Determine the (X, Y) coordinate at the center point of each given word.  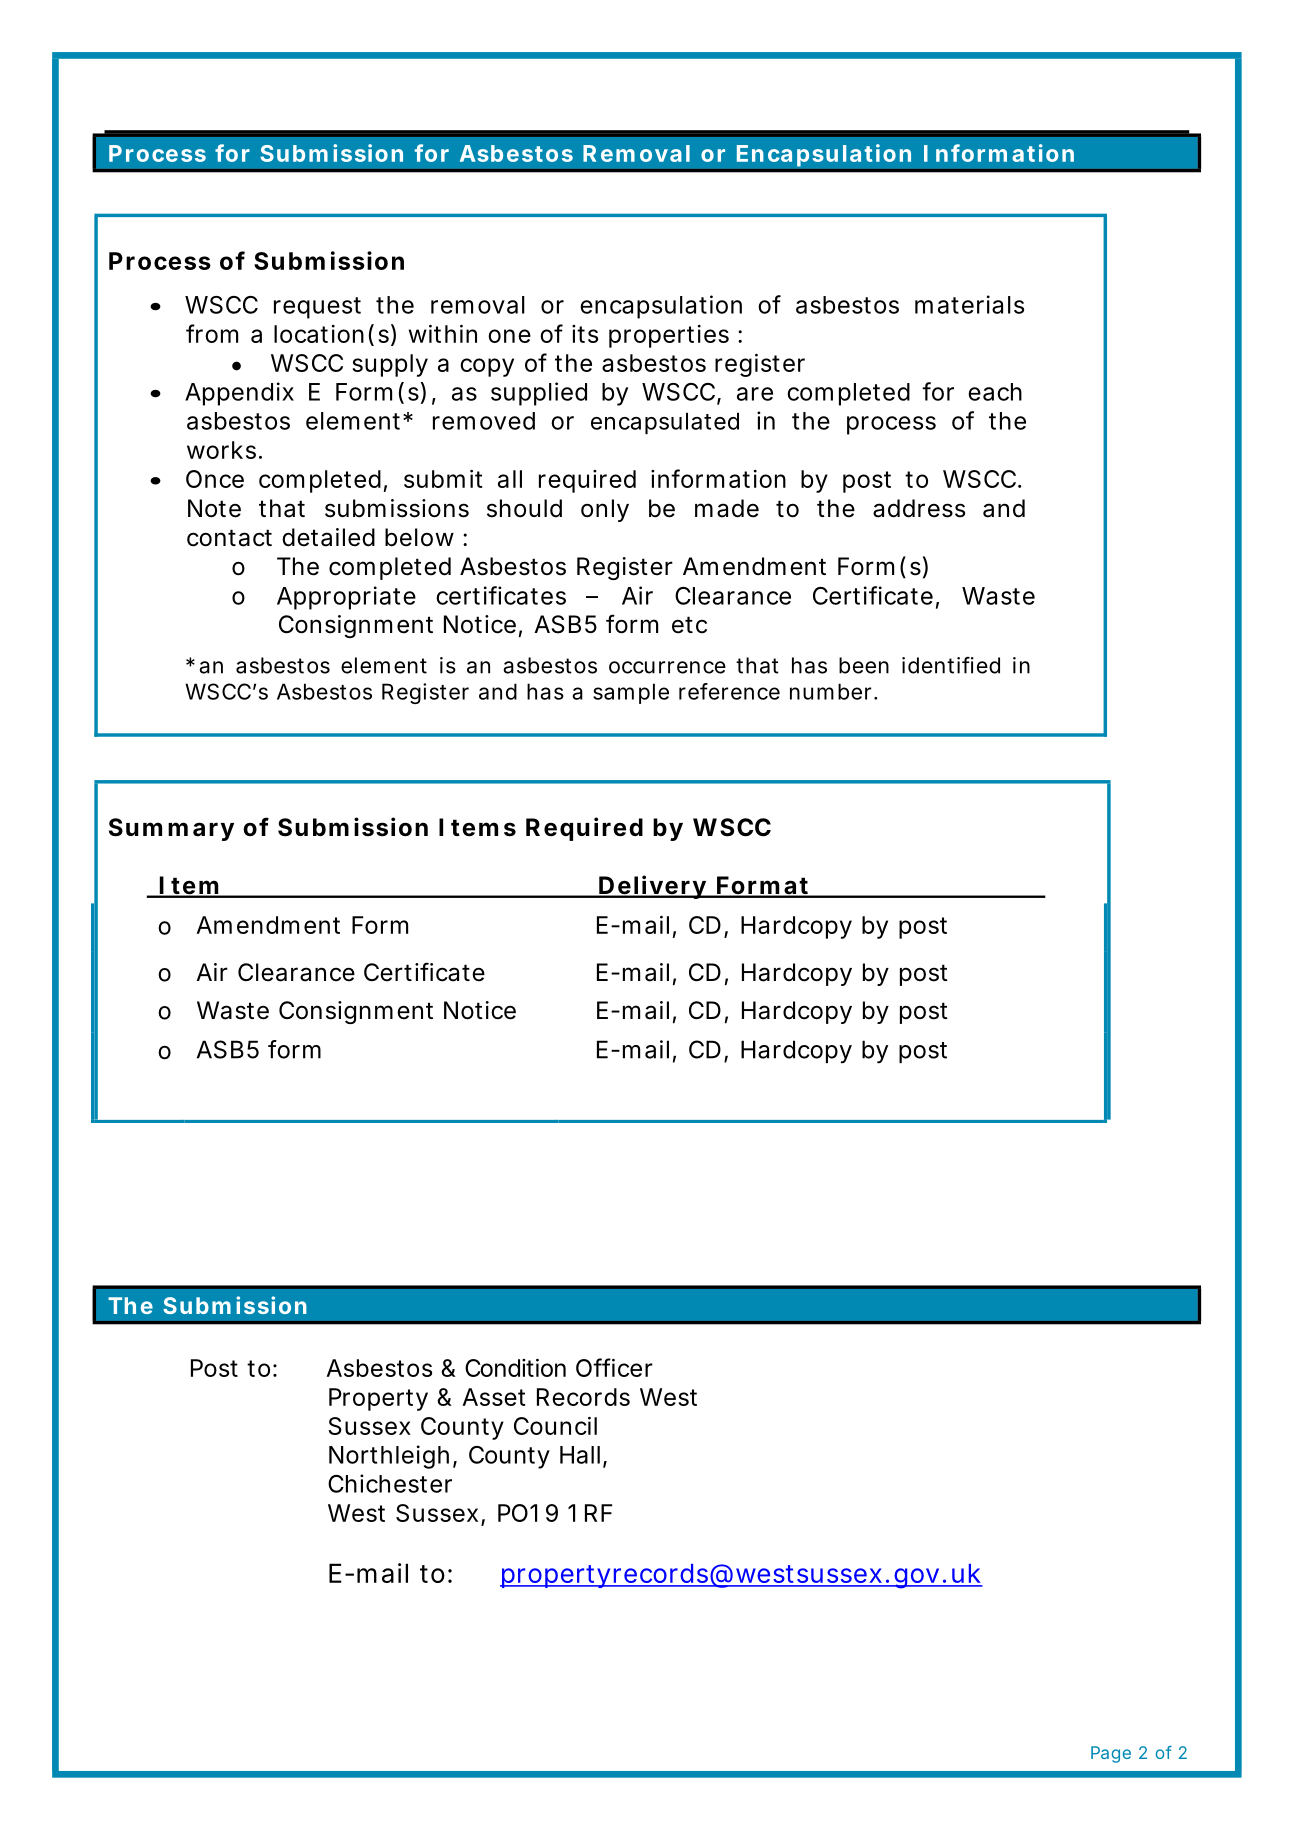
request (317, 308)
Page (1111, 1754)
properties (669, 336)
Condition (515, 1368)
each (995, 392)
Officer (614, 1367)
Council (555, 1426)
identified (951, 665)
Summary (171, 829)
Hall (580, 1455)
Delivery (652, 887)
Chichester (390, 1483)
